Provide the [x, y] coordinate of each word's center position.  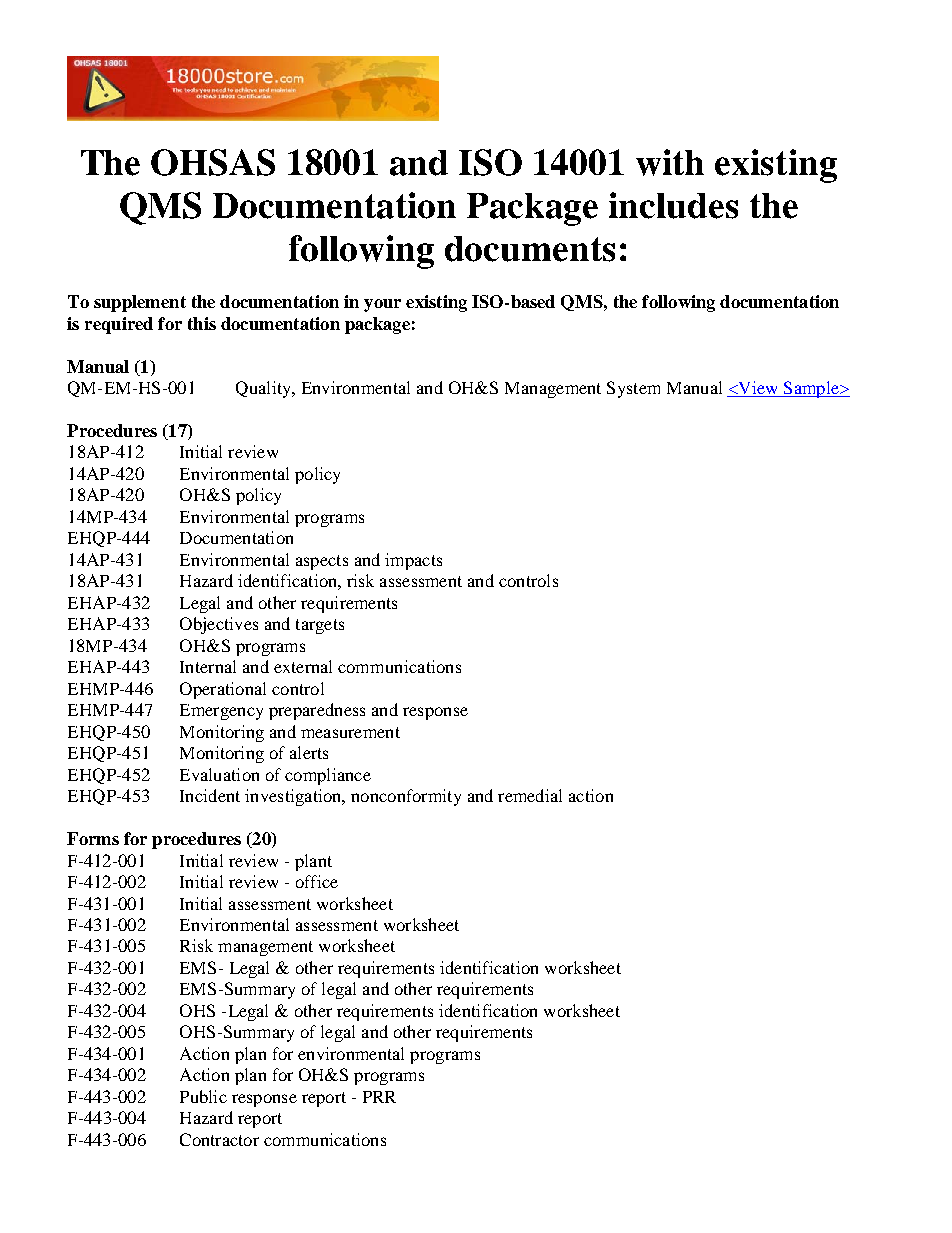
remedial [530, 795]
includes [673, 205]
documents [530, 249]
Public [203, 1096]
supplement [140, 303]
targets [320, 626]
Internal [208, 666]
